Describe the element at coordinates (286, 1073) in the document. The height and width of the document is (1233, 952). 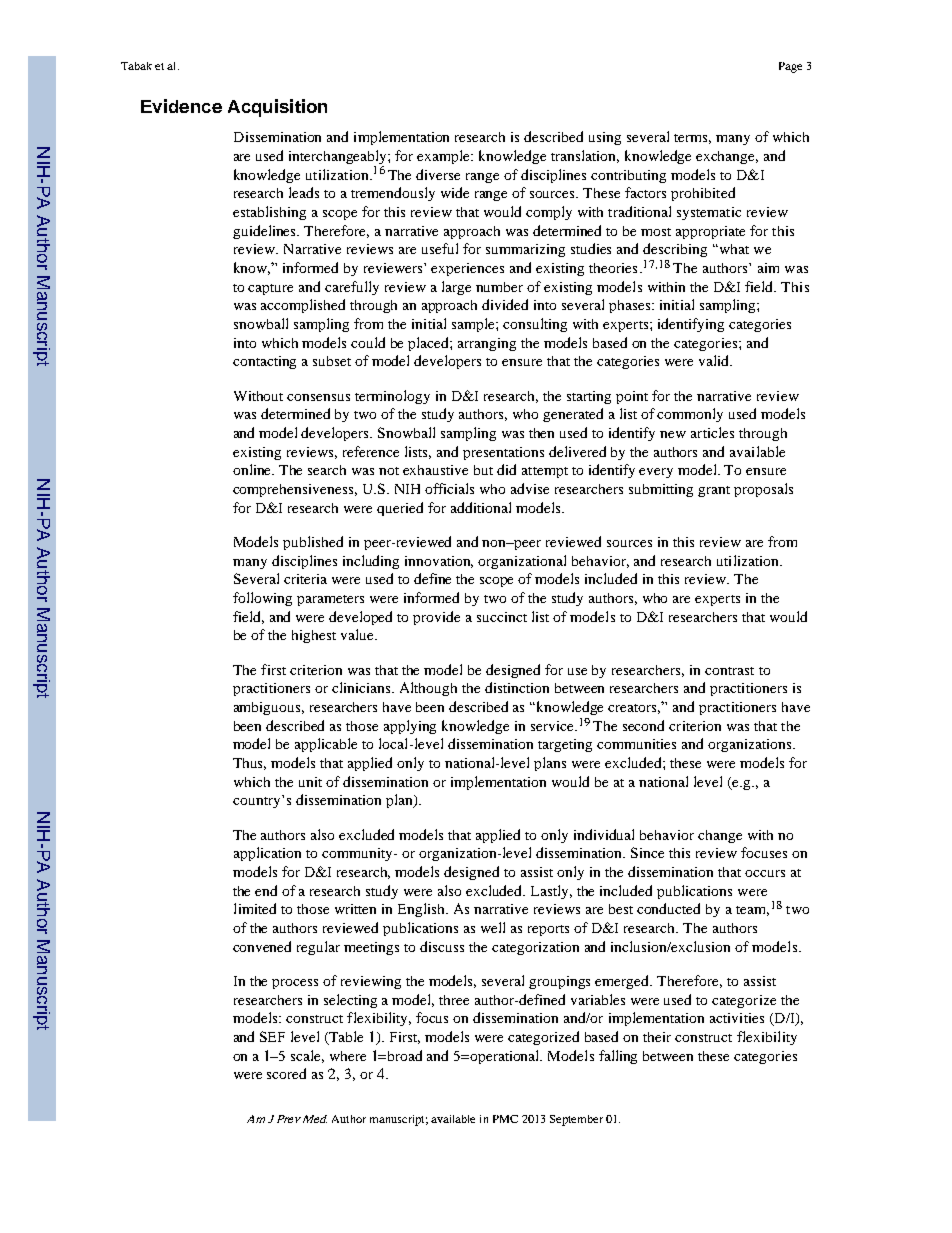
I see `scored` at that location.
